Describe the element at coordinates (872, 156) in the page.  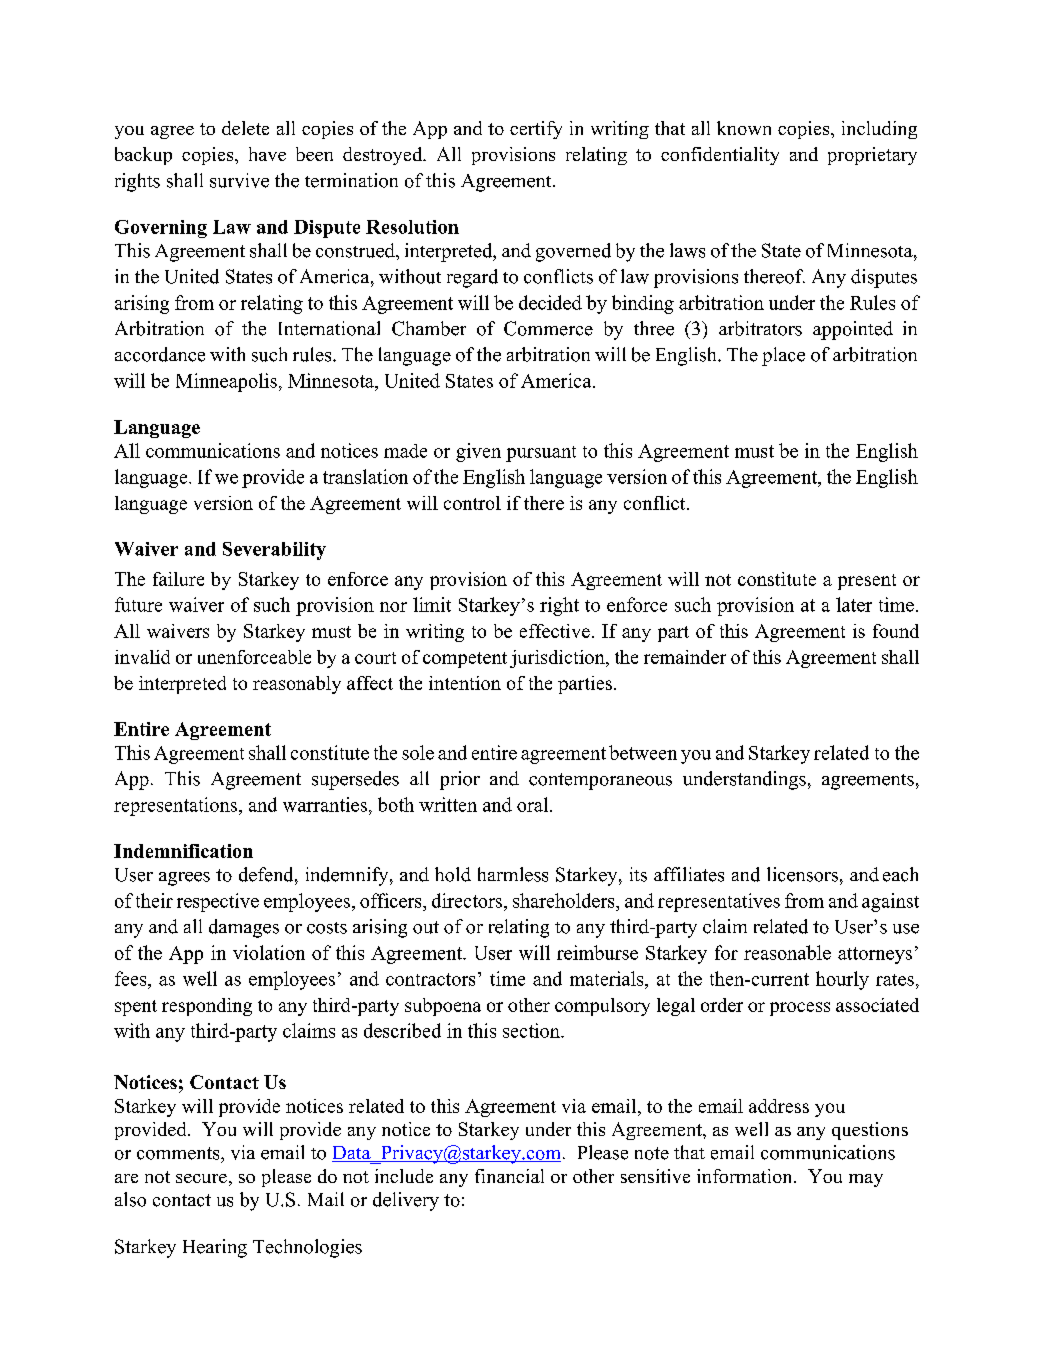
I see `proprietary` at that location.
